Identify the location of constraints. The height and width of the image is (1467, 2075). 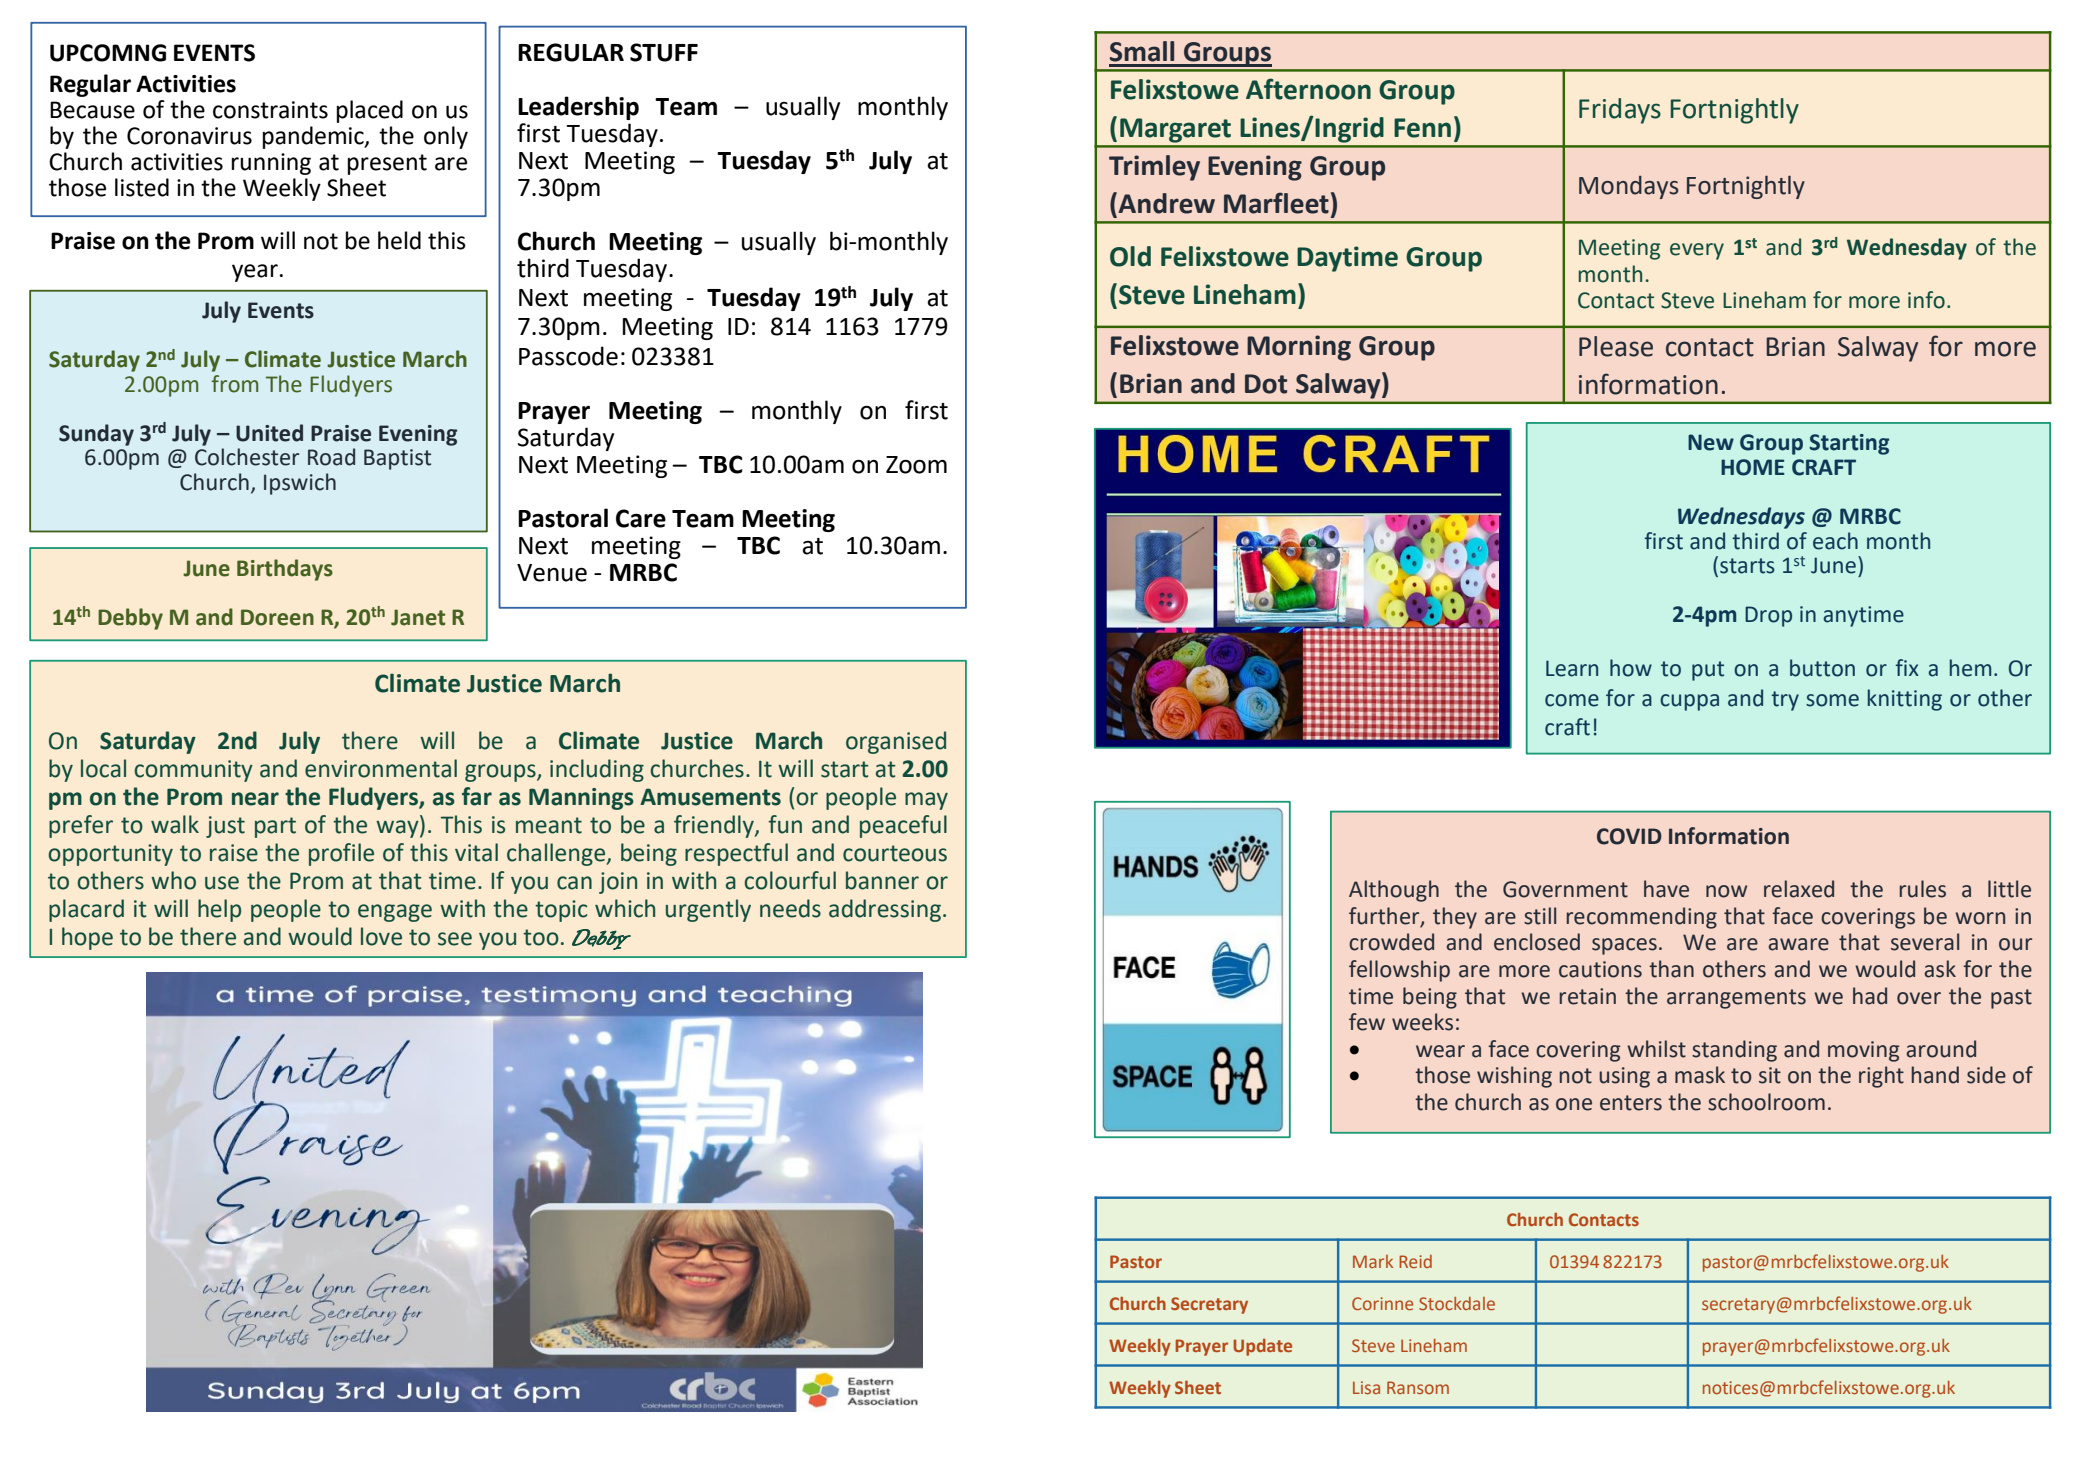
(270, 110).
